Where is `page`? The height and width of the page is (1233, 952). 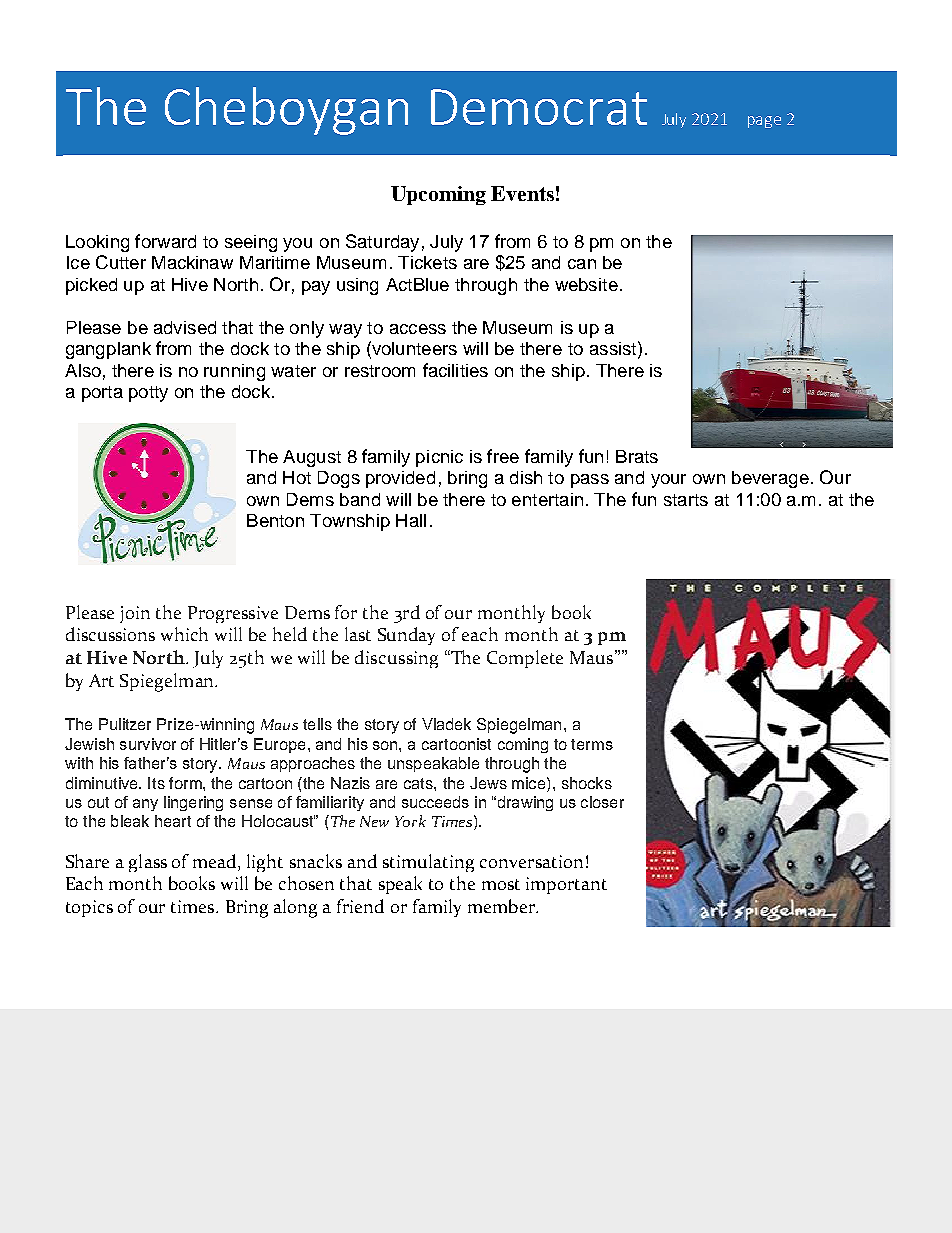 page is located at coordinates (764, 122).
